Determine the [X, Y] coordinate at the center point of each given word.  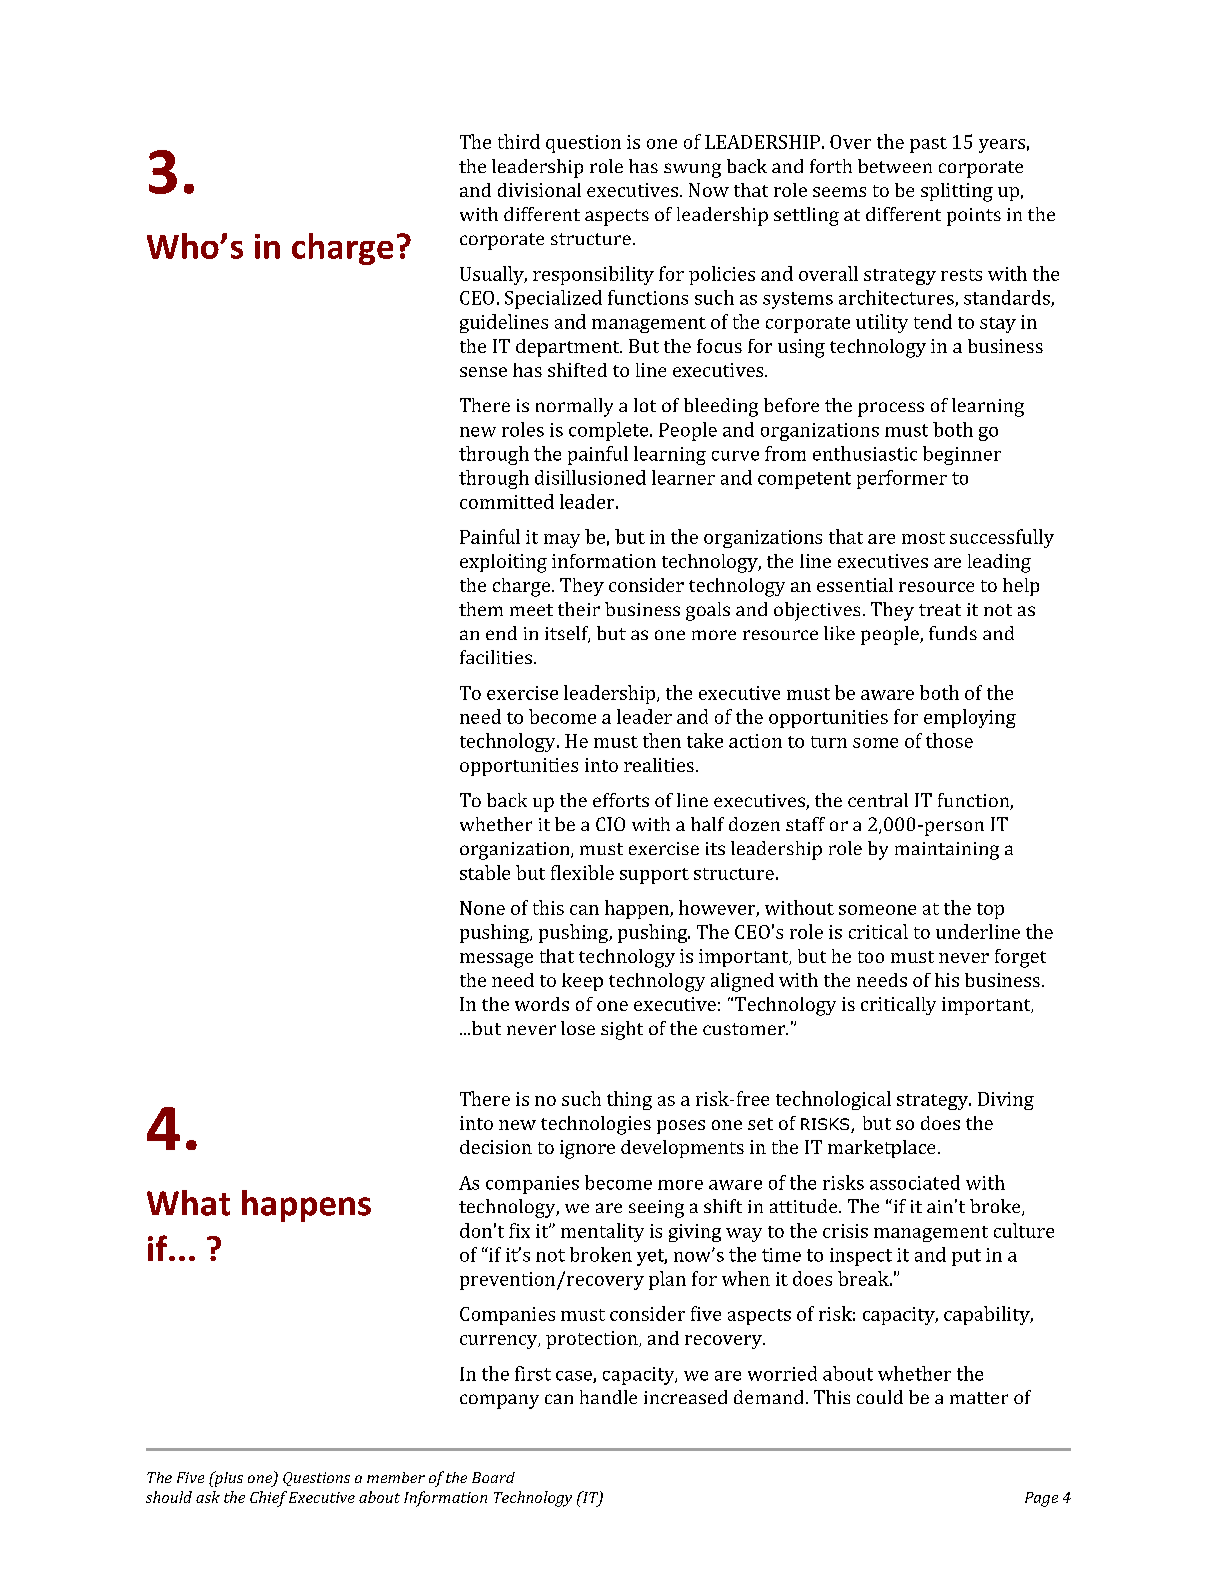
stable [485, 872]
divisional [539, 190]
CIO [610, 824]
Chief [268, 1499]
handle [608, 1397]
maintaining [947, 851]
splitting [957, 192]
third [519, 141]
